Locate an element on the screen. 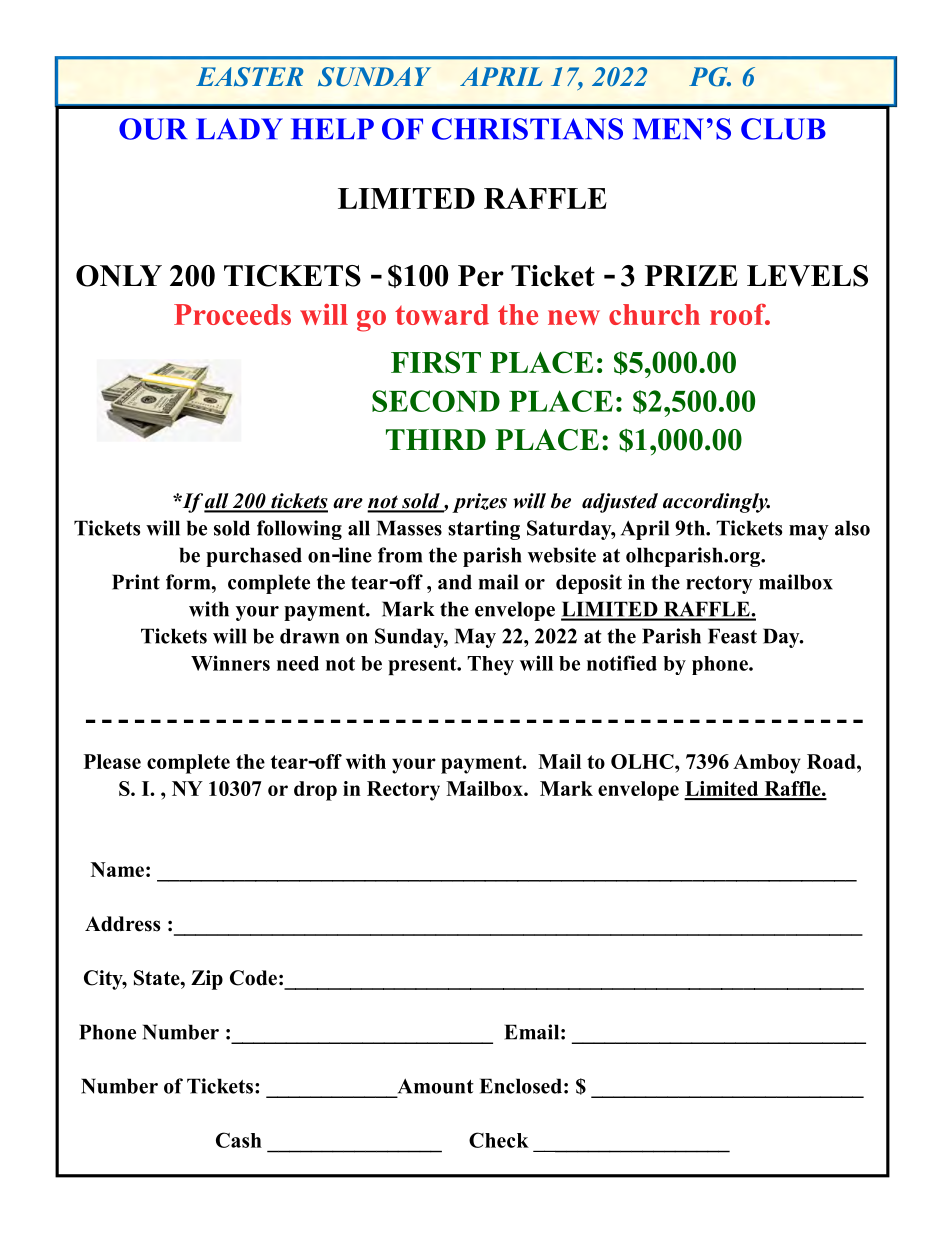 Image resolution: width=952 pixels, height=1233 pixels. CLUB is located at coordinates (783, 129).
